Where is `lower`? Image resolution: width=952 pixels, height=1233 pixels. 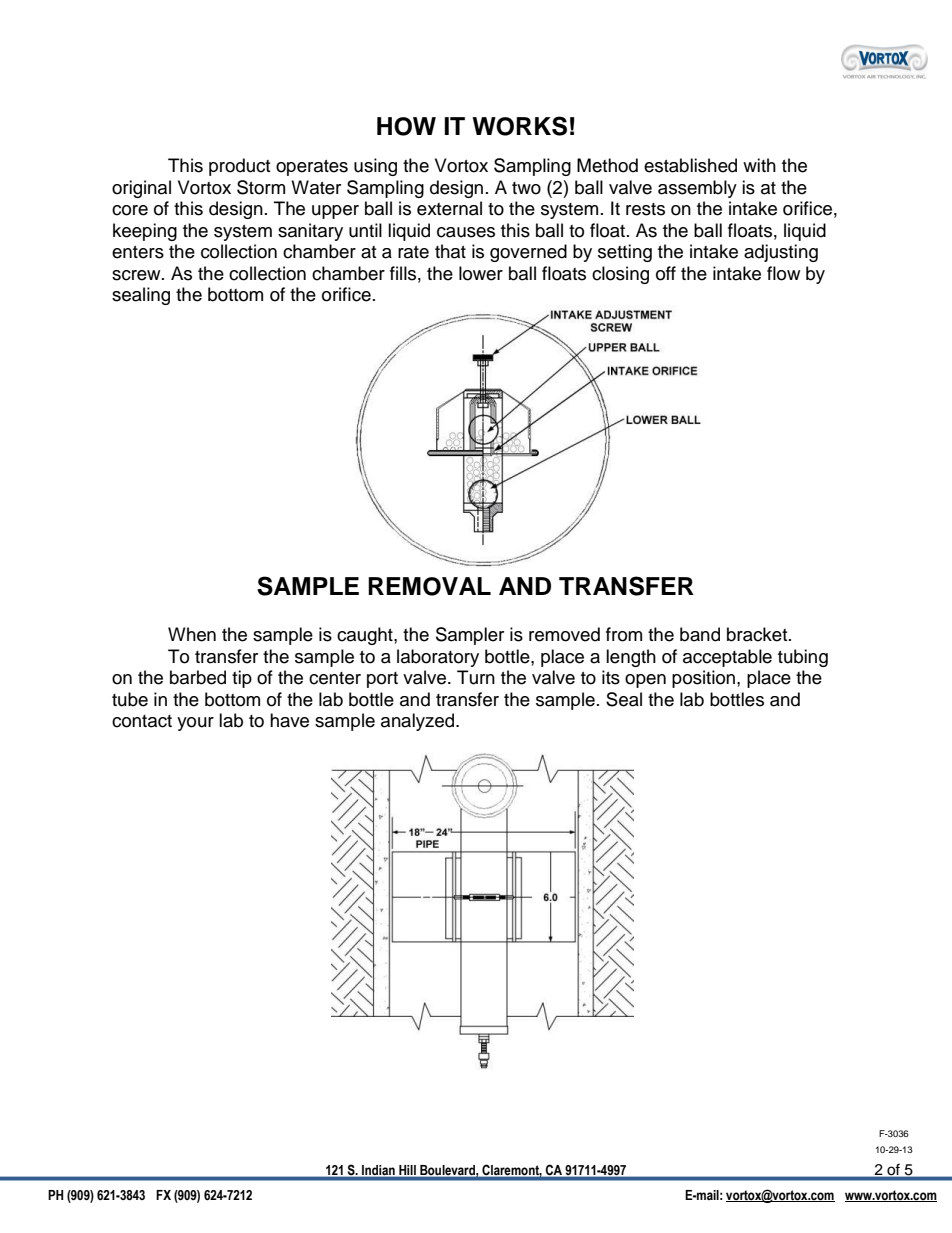 lower is located at coordinates (481, 273).
